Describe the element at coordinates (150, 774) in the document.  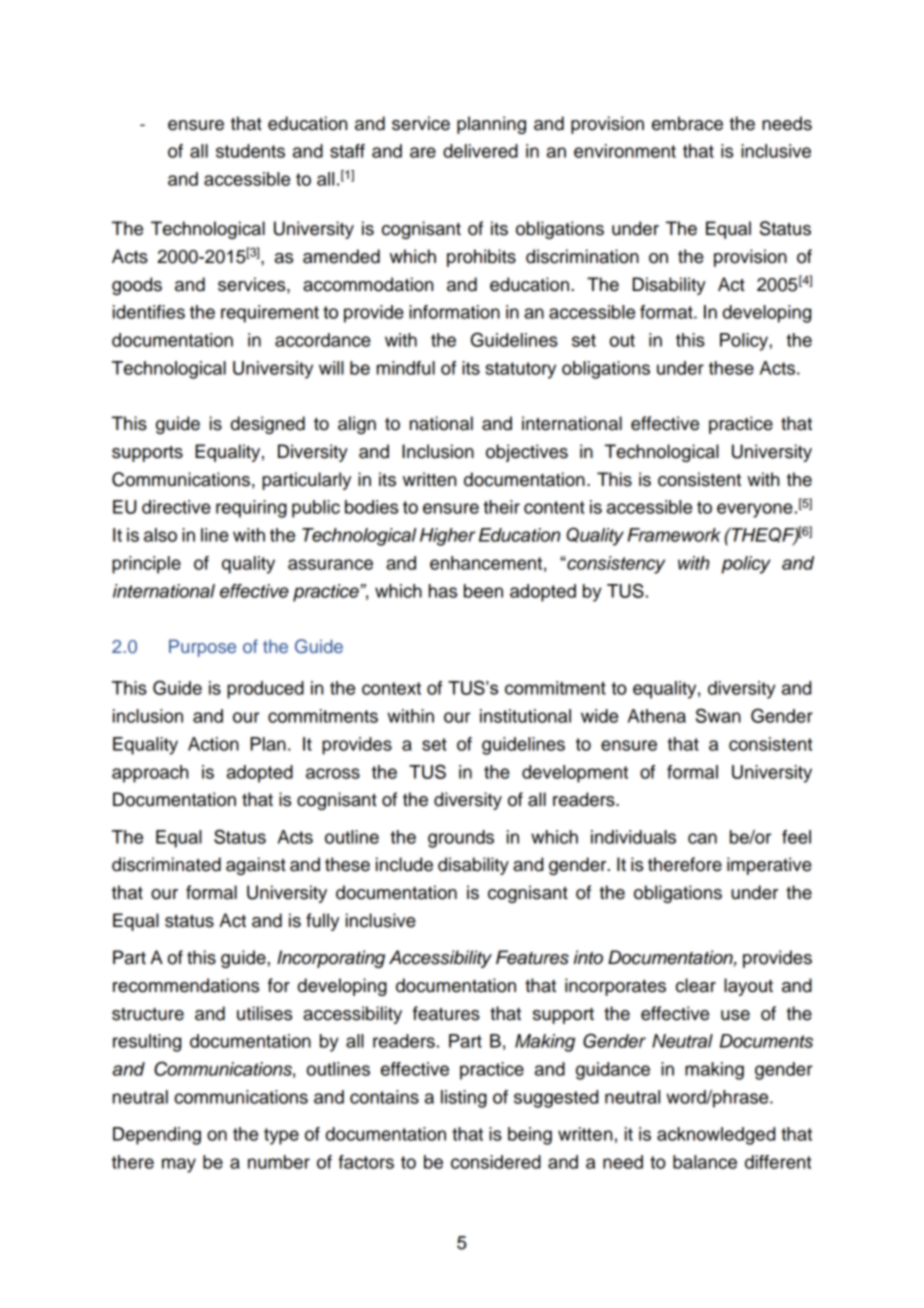
I see `approach` at that location.
